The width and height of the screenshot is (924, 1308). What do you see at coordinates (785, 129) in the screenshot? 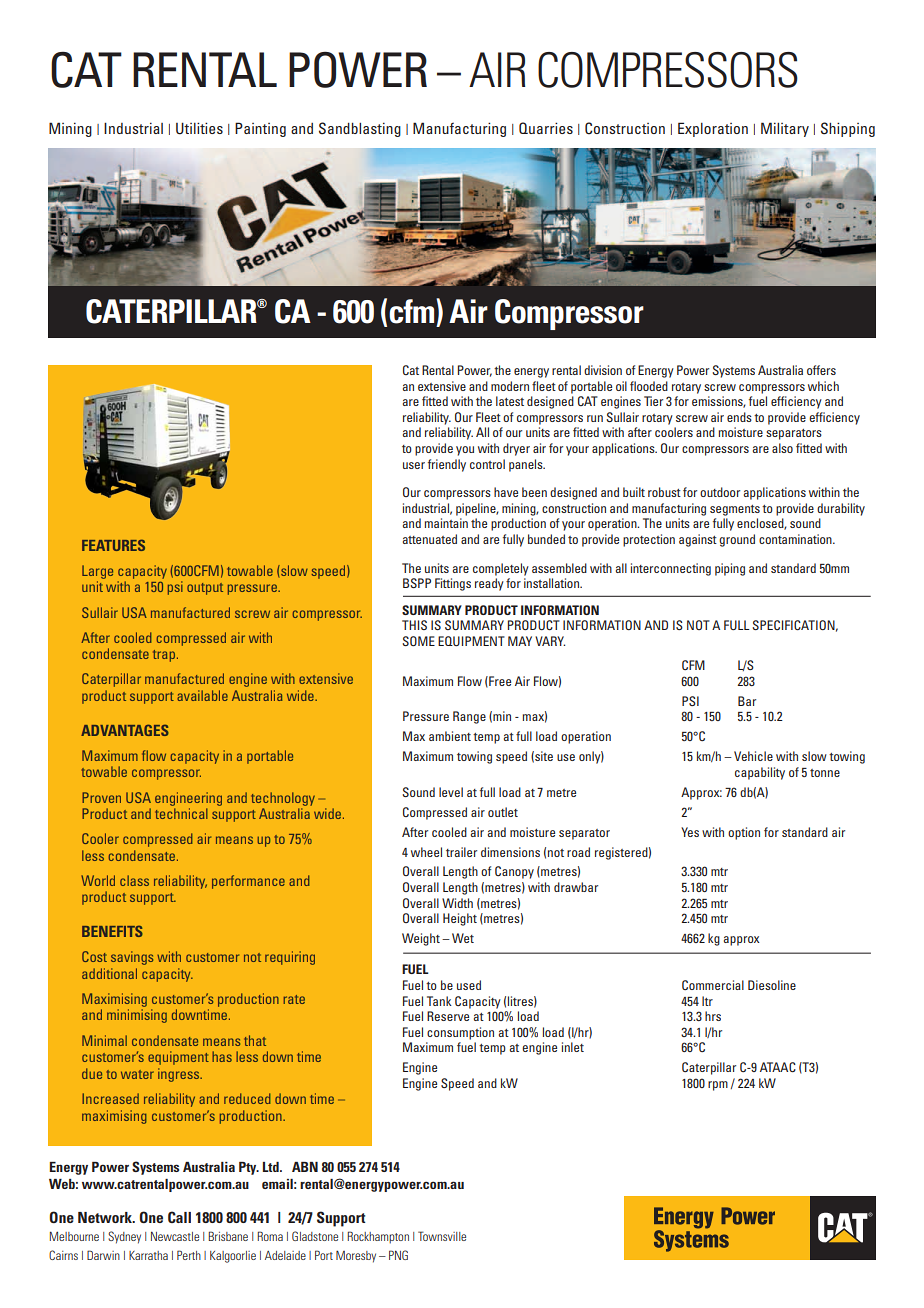
I see `Military` at bounding box center [785, 129].
